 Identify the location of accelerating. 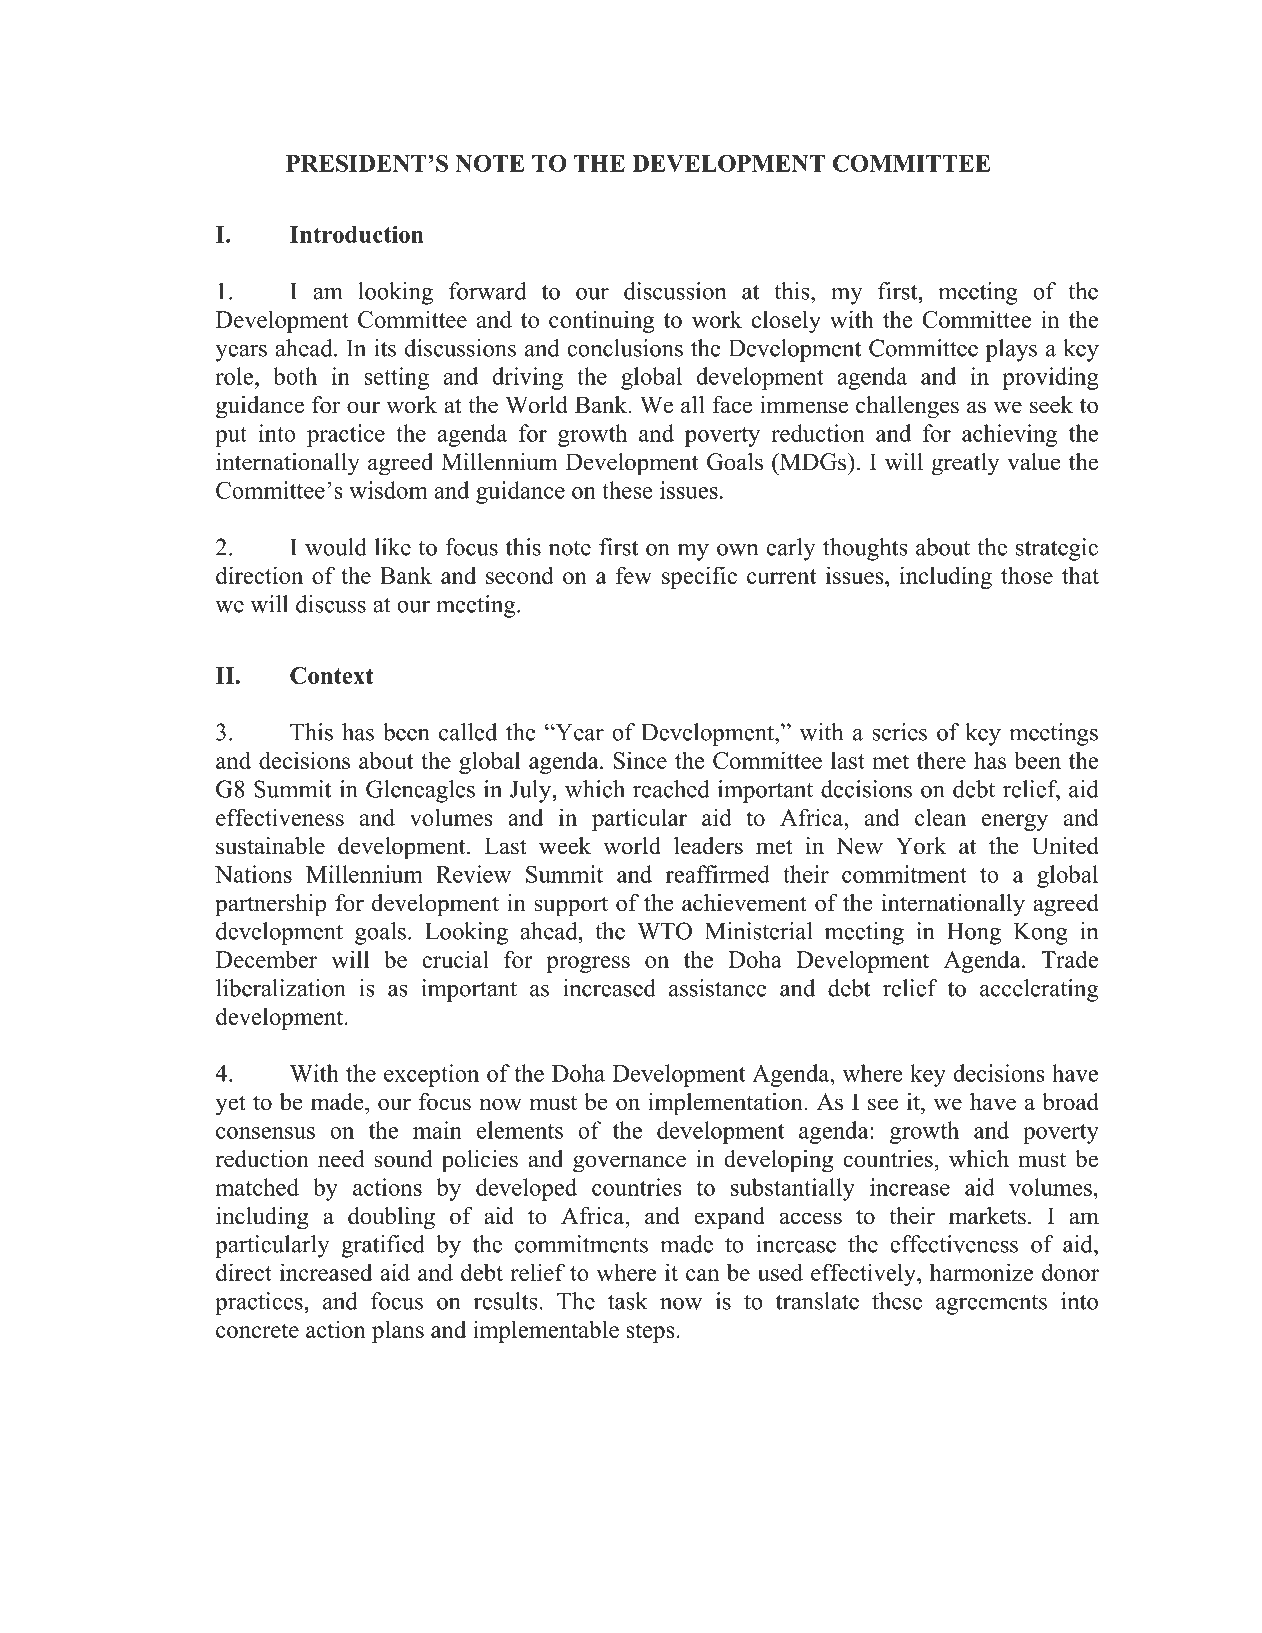
(1039, 990).
